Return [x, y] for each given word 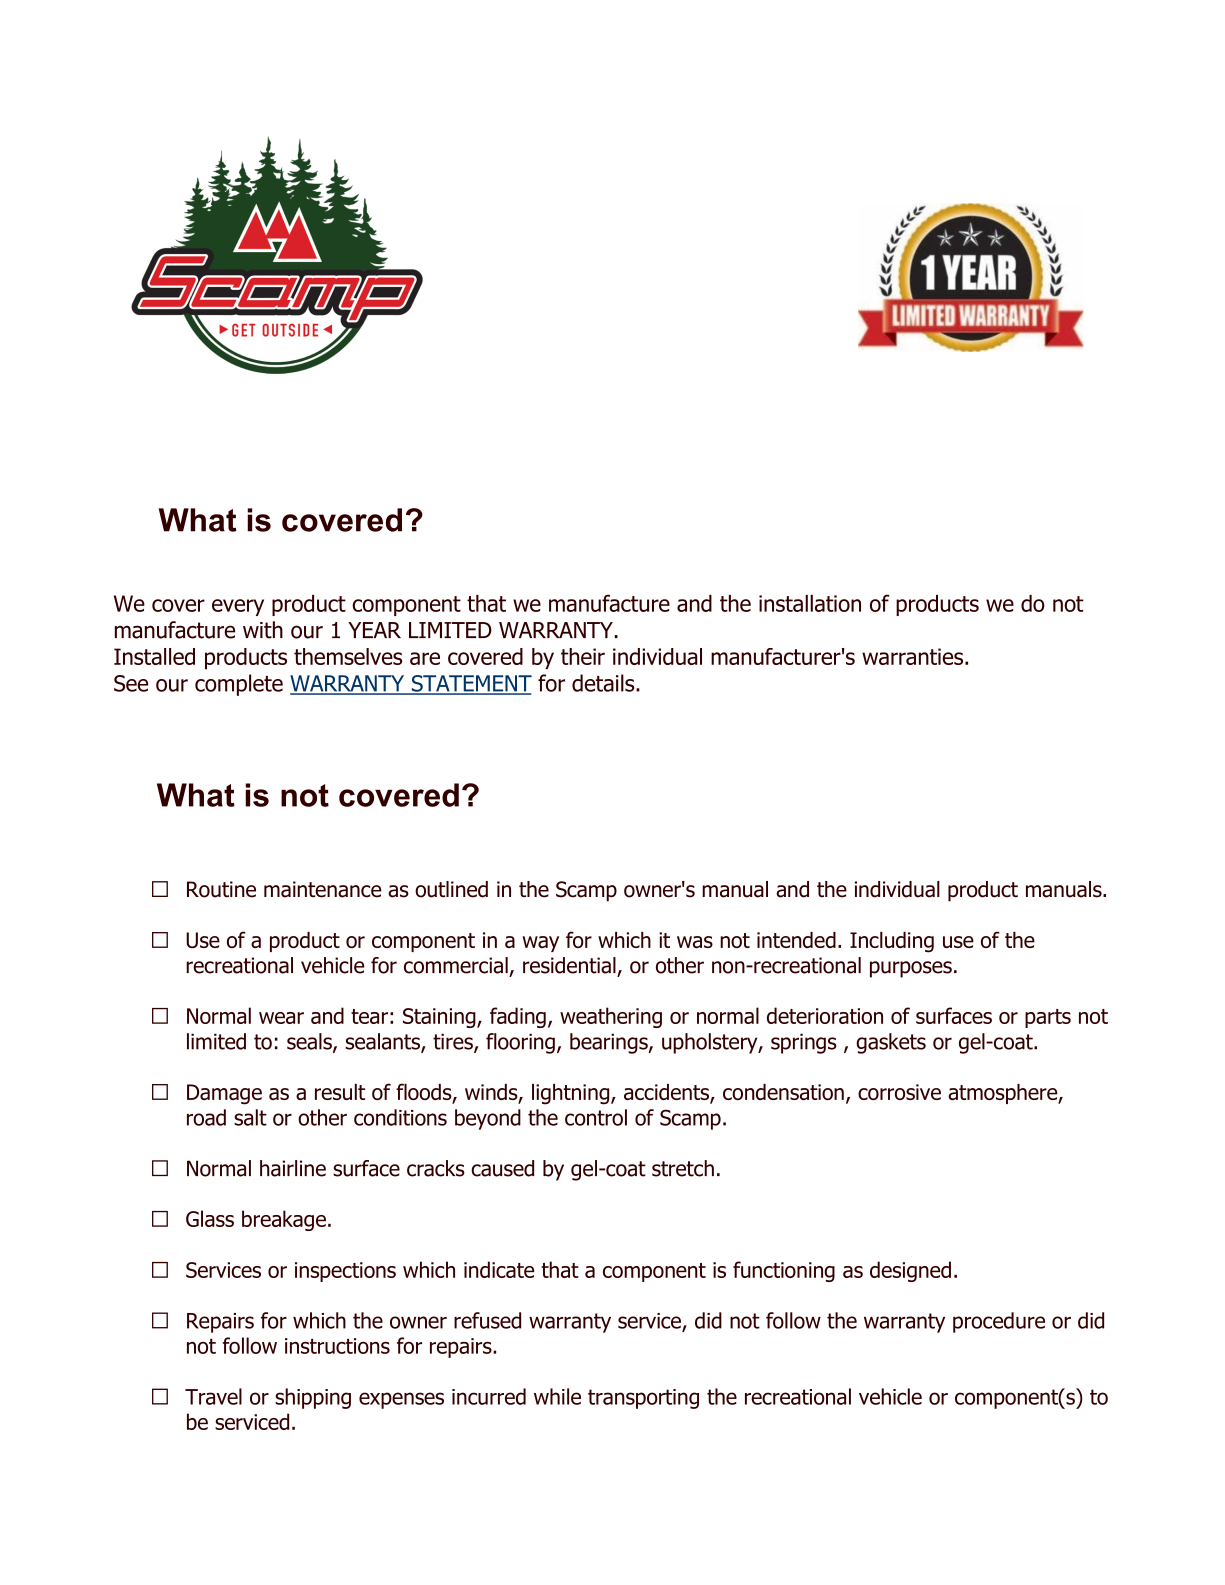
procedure [999, 1322]
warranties [914, 656]
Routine [221, 889]
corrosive [899, 1092]
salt [250, 1117]
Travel [213, 1396]
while [557, 1396]
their [583, 656]
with [263, 630]
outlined [451, 889]
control [596, 1117]
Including [892, 942]
